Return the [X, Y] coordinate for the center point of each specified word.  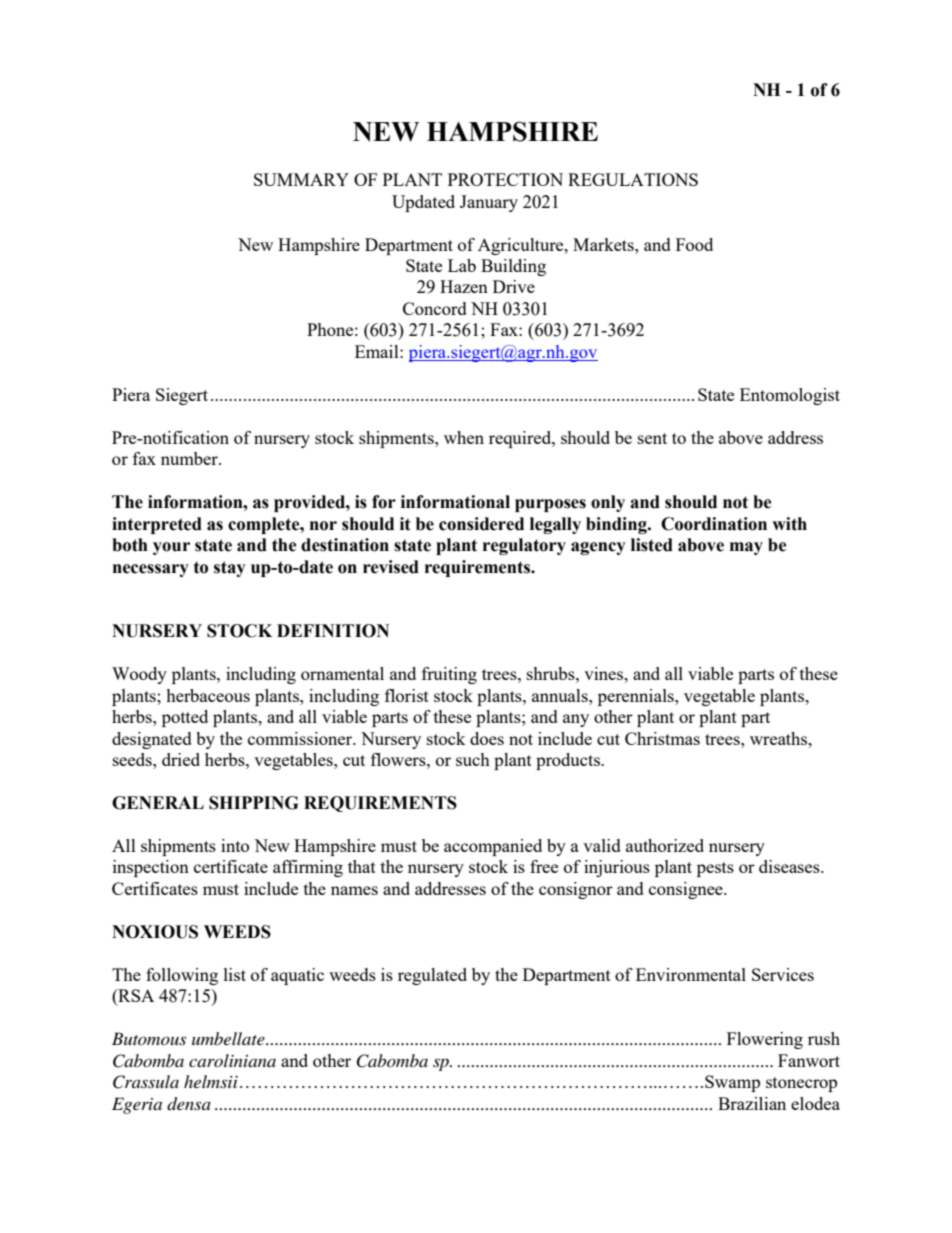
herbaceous [208, 695]
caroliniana [232, 1060]
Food [694, 244]
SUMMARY [301, 179]
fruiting [449, 675]
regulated [432, 976]
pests [715, 869]
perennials [637, 697]
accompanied [493, 847]
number [190, 458]
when [464, 437]
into [235, 845]
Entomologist [790, 396]
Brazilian [752, 1103]
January [489, 203]
